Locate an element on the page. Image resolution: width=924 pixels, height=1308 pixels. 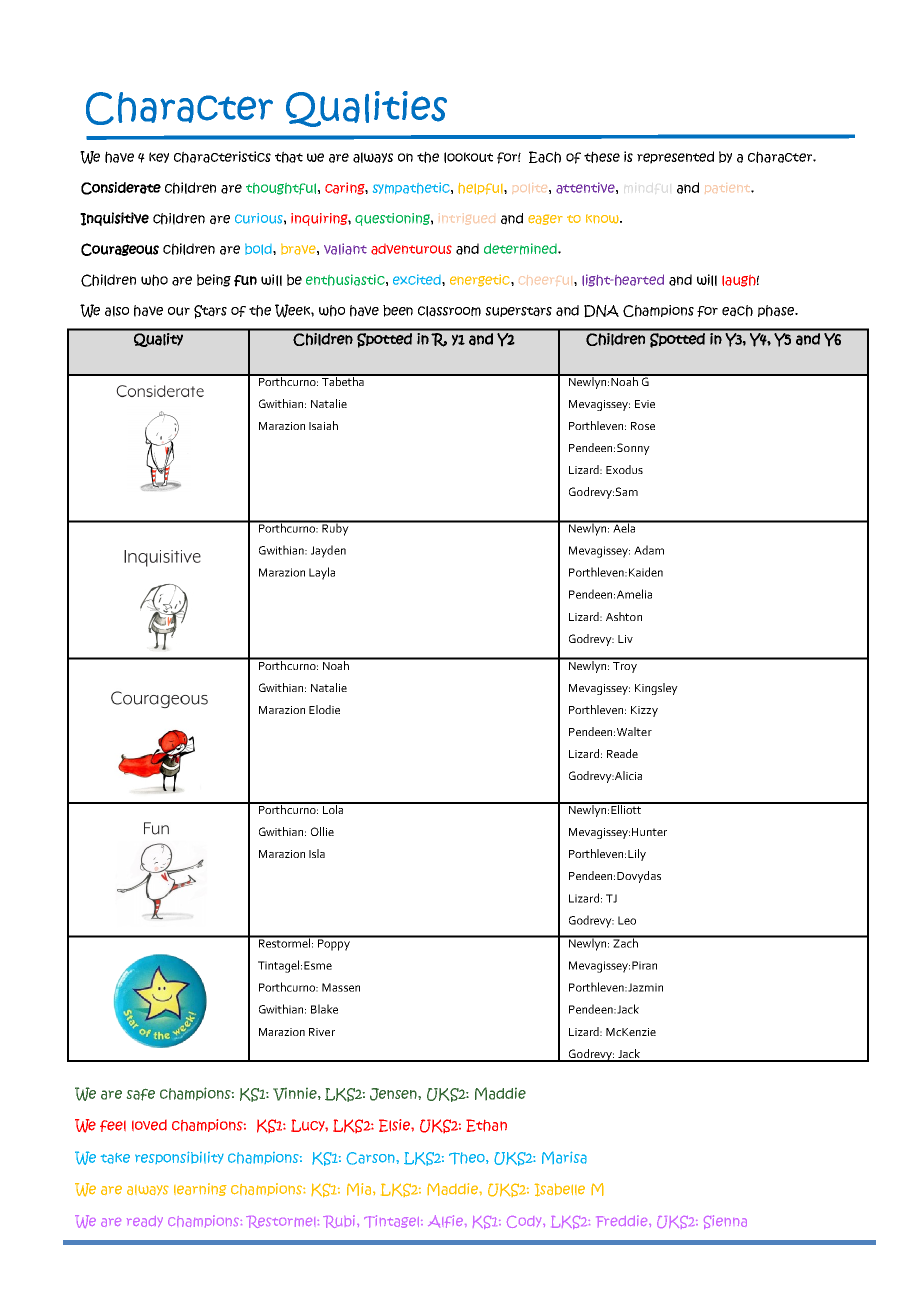
Jayden is located at coordinates (328, 551).
